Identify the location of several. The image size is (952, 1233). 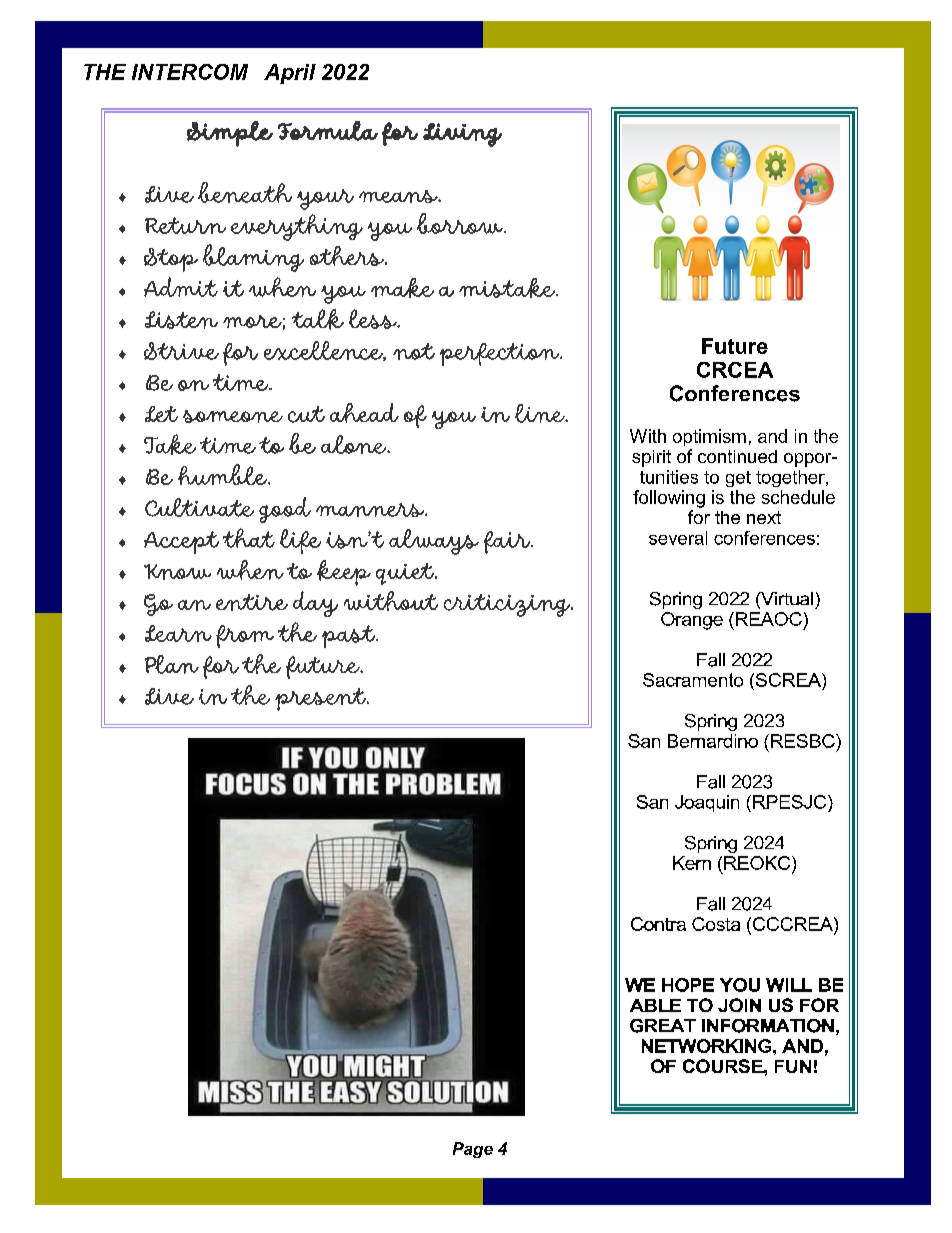
(678, 538).
